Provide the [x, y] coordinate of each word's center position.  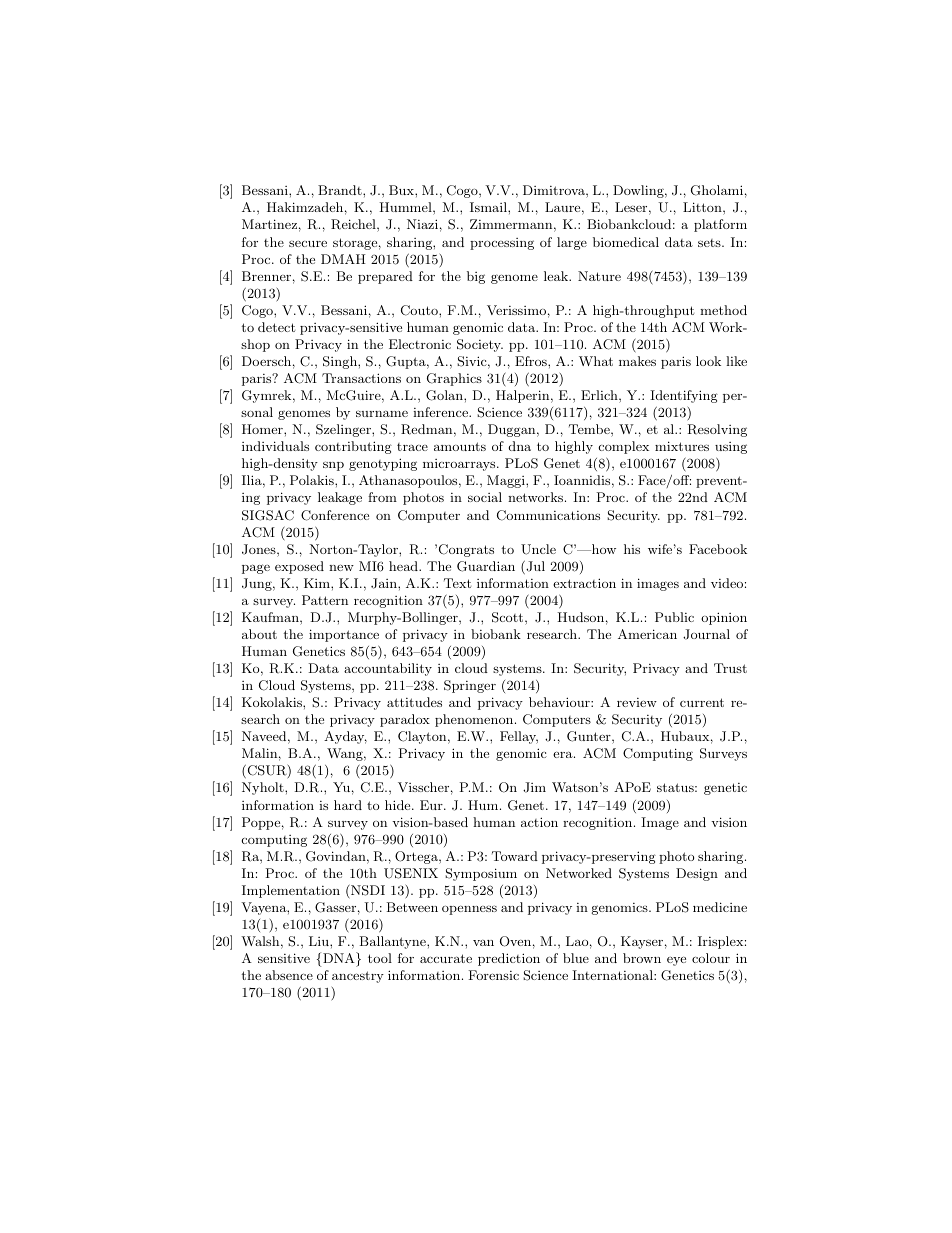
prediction [509, 959]
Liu [320, 941]
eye [676, 961]
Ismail [489, 207]
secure [308, 243]
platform [720, 225]
